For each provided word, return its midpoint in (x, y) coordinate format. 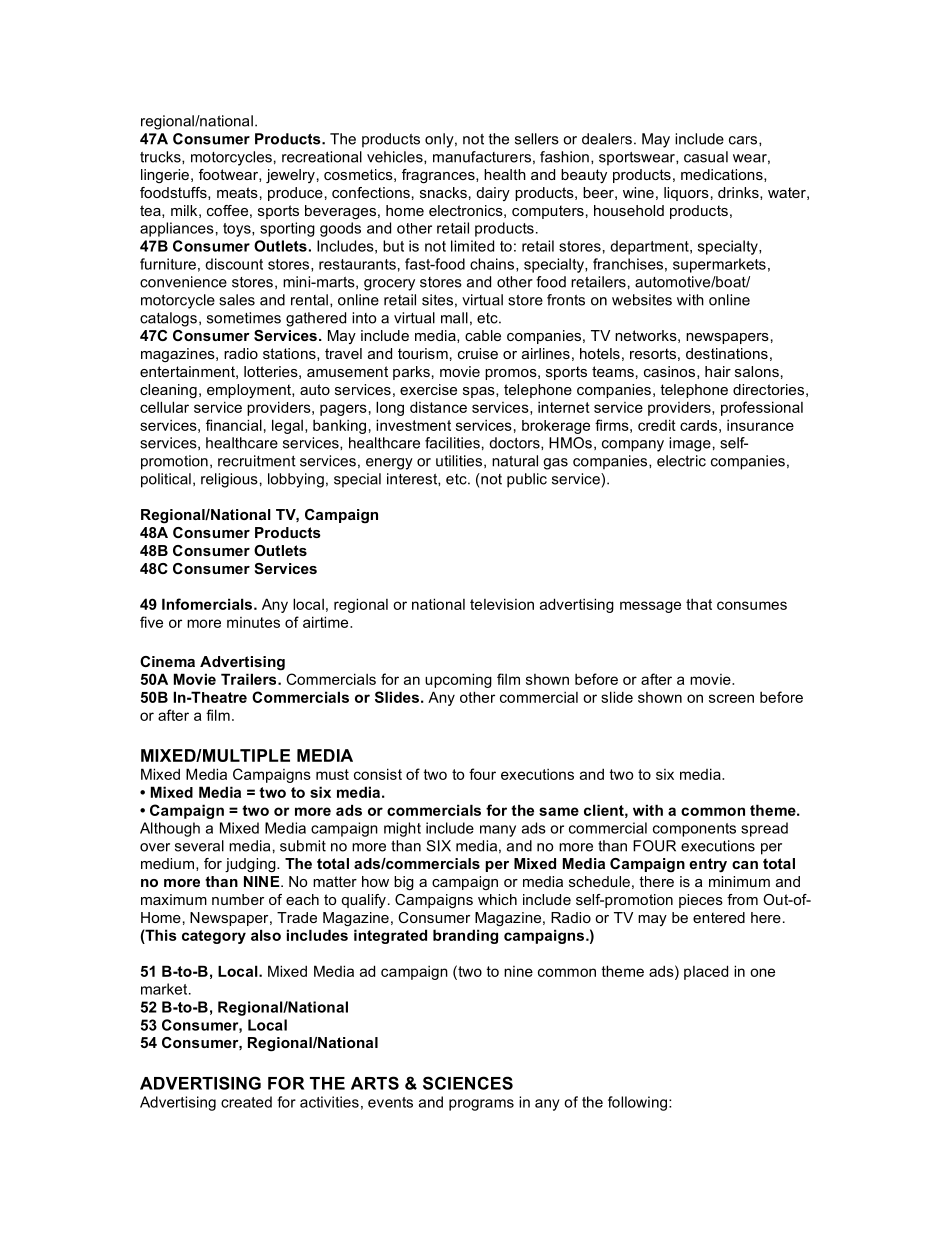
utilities (459, 461)
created (246, 1102)
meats (237, 192)
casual (706, 157)
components (694, 830)
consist (378, 774)
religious (229, 480)
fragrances (439, 176)
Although (170, 829)
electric (681, 461)
